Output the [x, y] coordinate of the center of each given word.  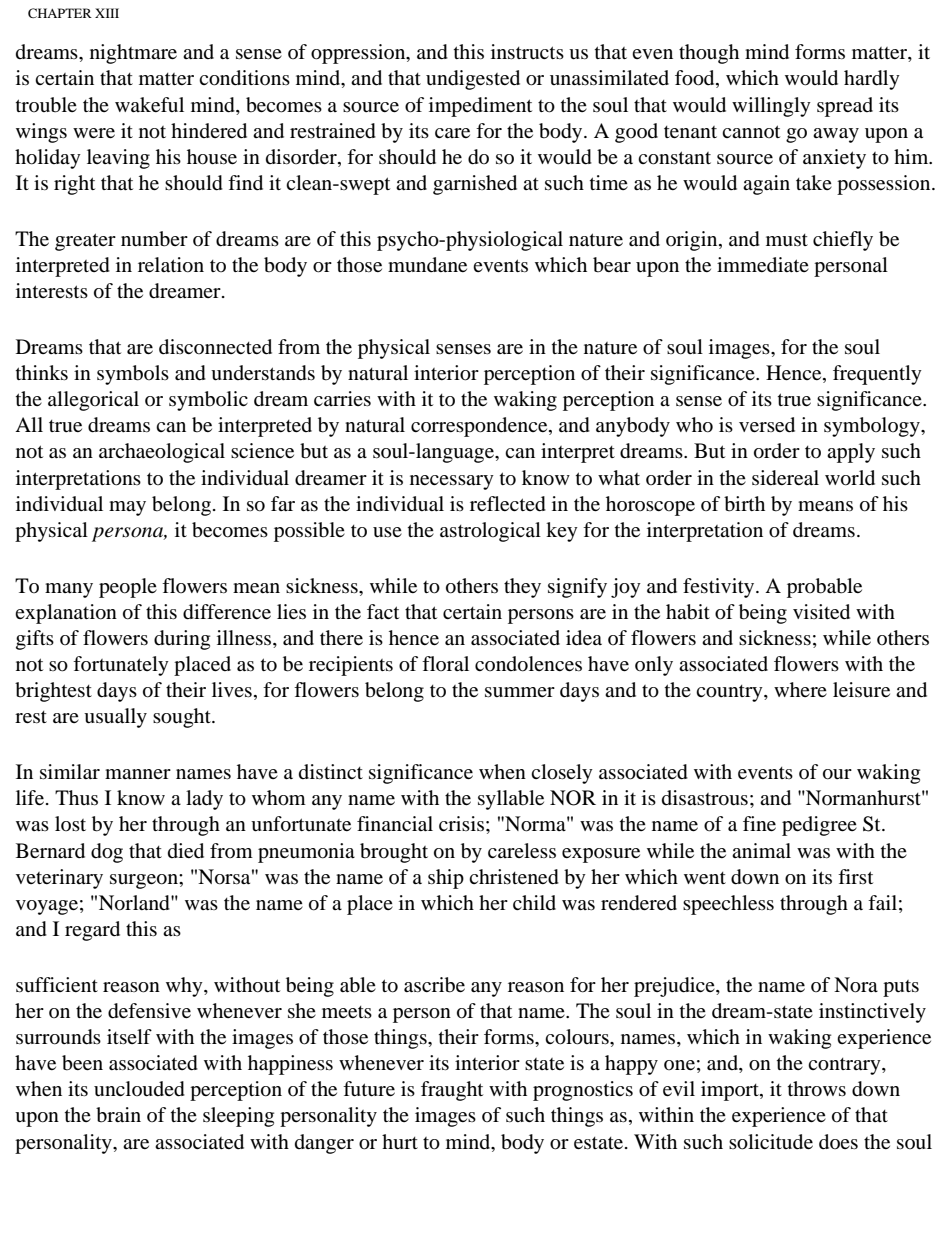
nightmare [133, 54]
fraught [452, 1091]
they [522, 588]
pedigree [819, 826]
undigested [473, 80]
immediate [763, 265]
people [128, 588]
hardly [872, 80]
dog [107, 853]
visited [821, 612]
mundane [427, 265]
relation [171, 265]
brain [118, 1115]
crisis [461, 823]
